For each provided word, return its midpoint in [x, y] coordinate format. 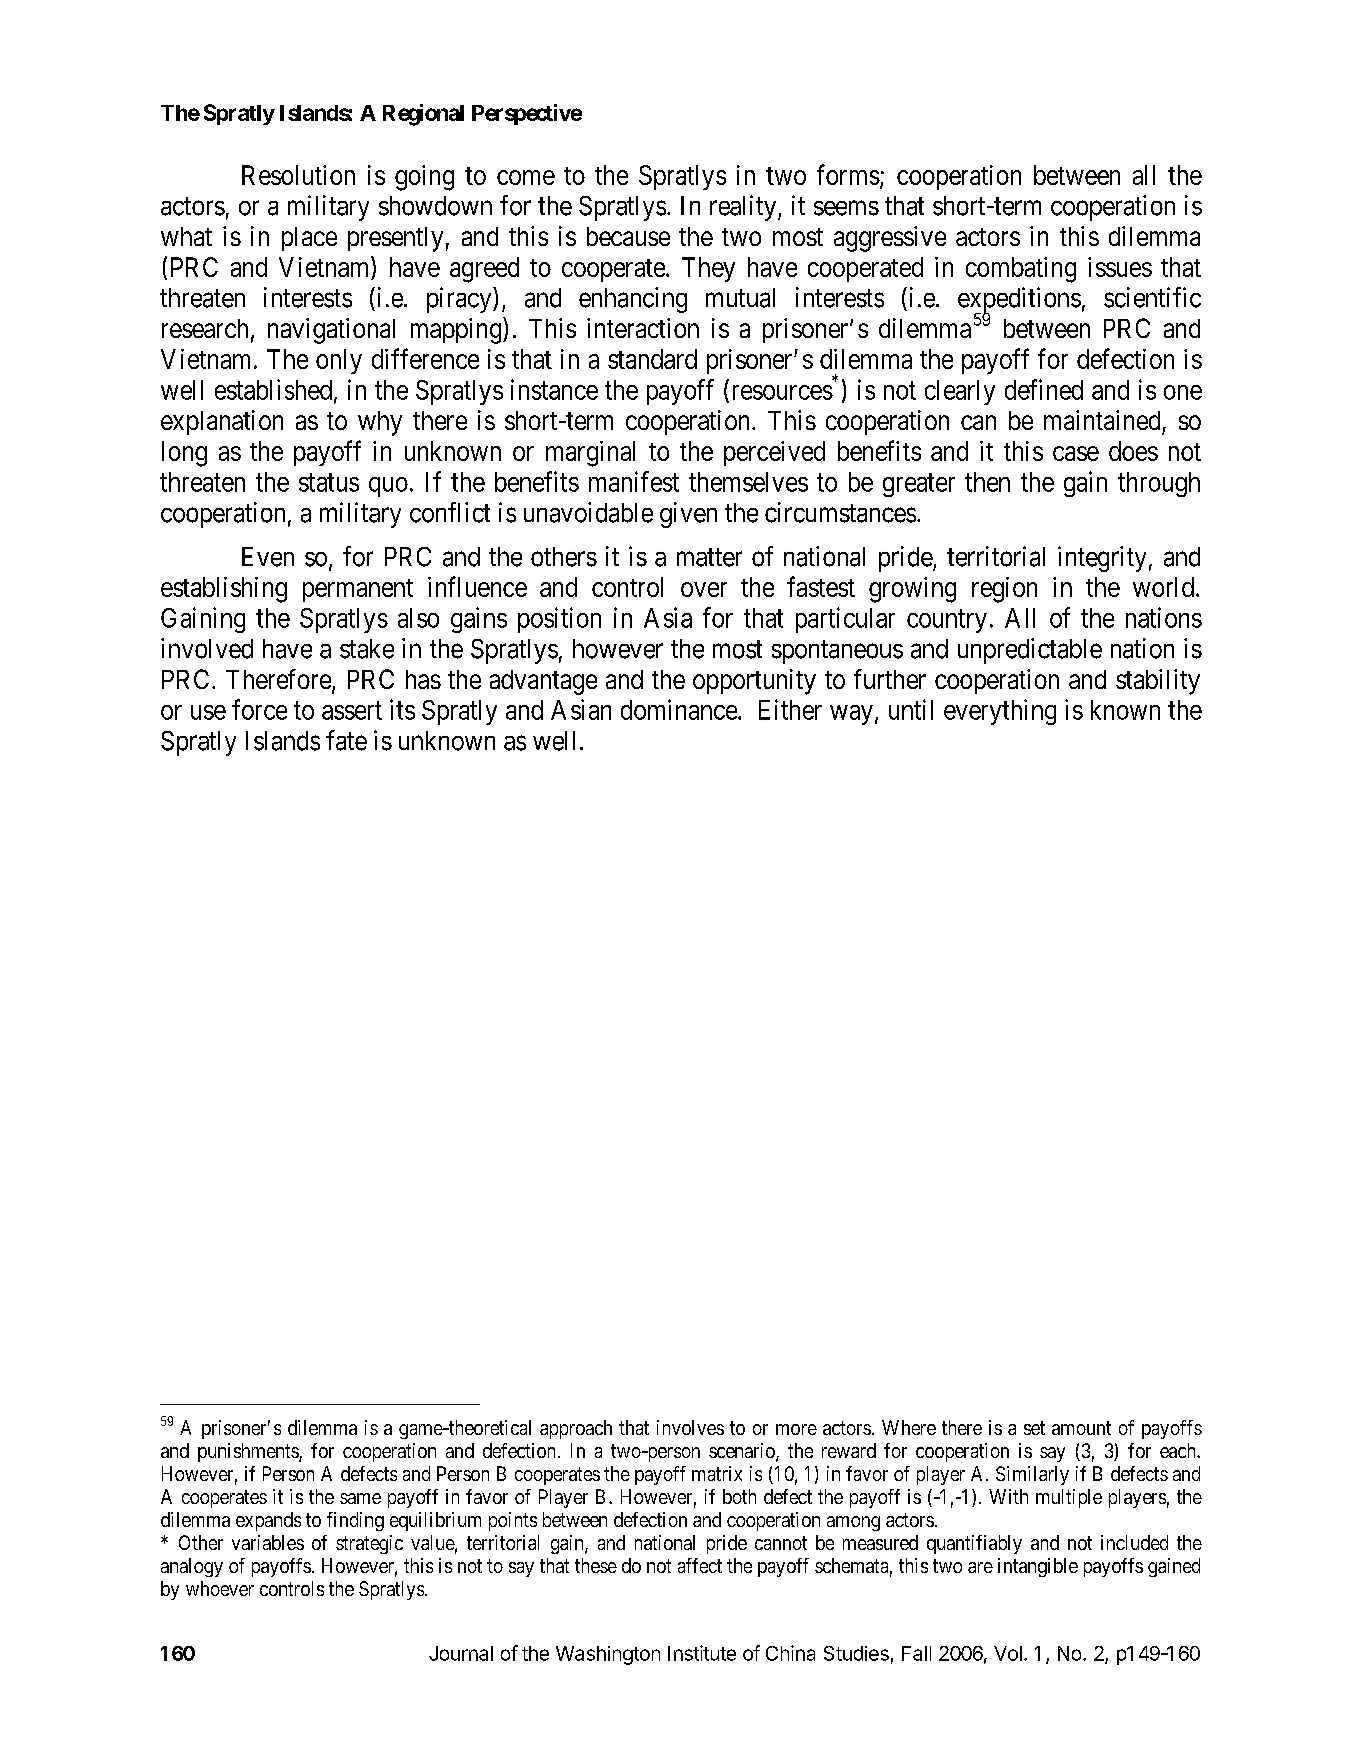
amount [1081, 1428]
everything [1000, 712]
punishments [249, 1452]
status [329, 483]
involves [690, 1427]
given [688, 515]
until [911, 709]
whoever [220, 1588]
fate [346, 740]
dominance [679, 709]
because [628, 236]
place [309, 239]
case [1076, 453]
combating [1021, 270]
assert [352, 711]
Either [790, 709]
